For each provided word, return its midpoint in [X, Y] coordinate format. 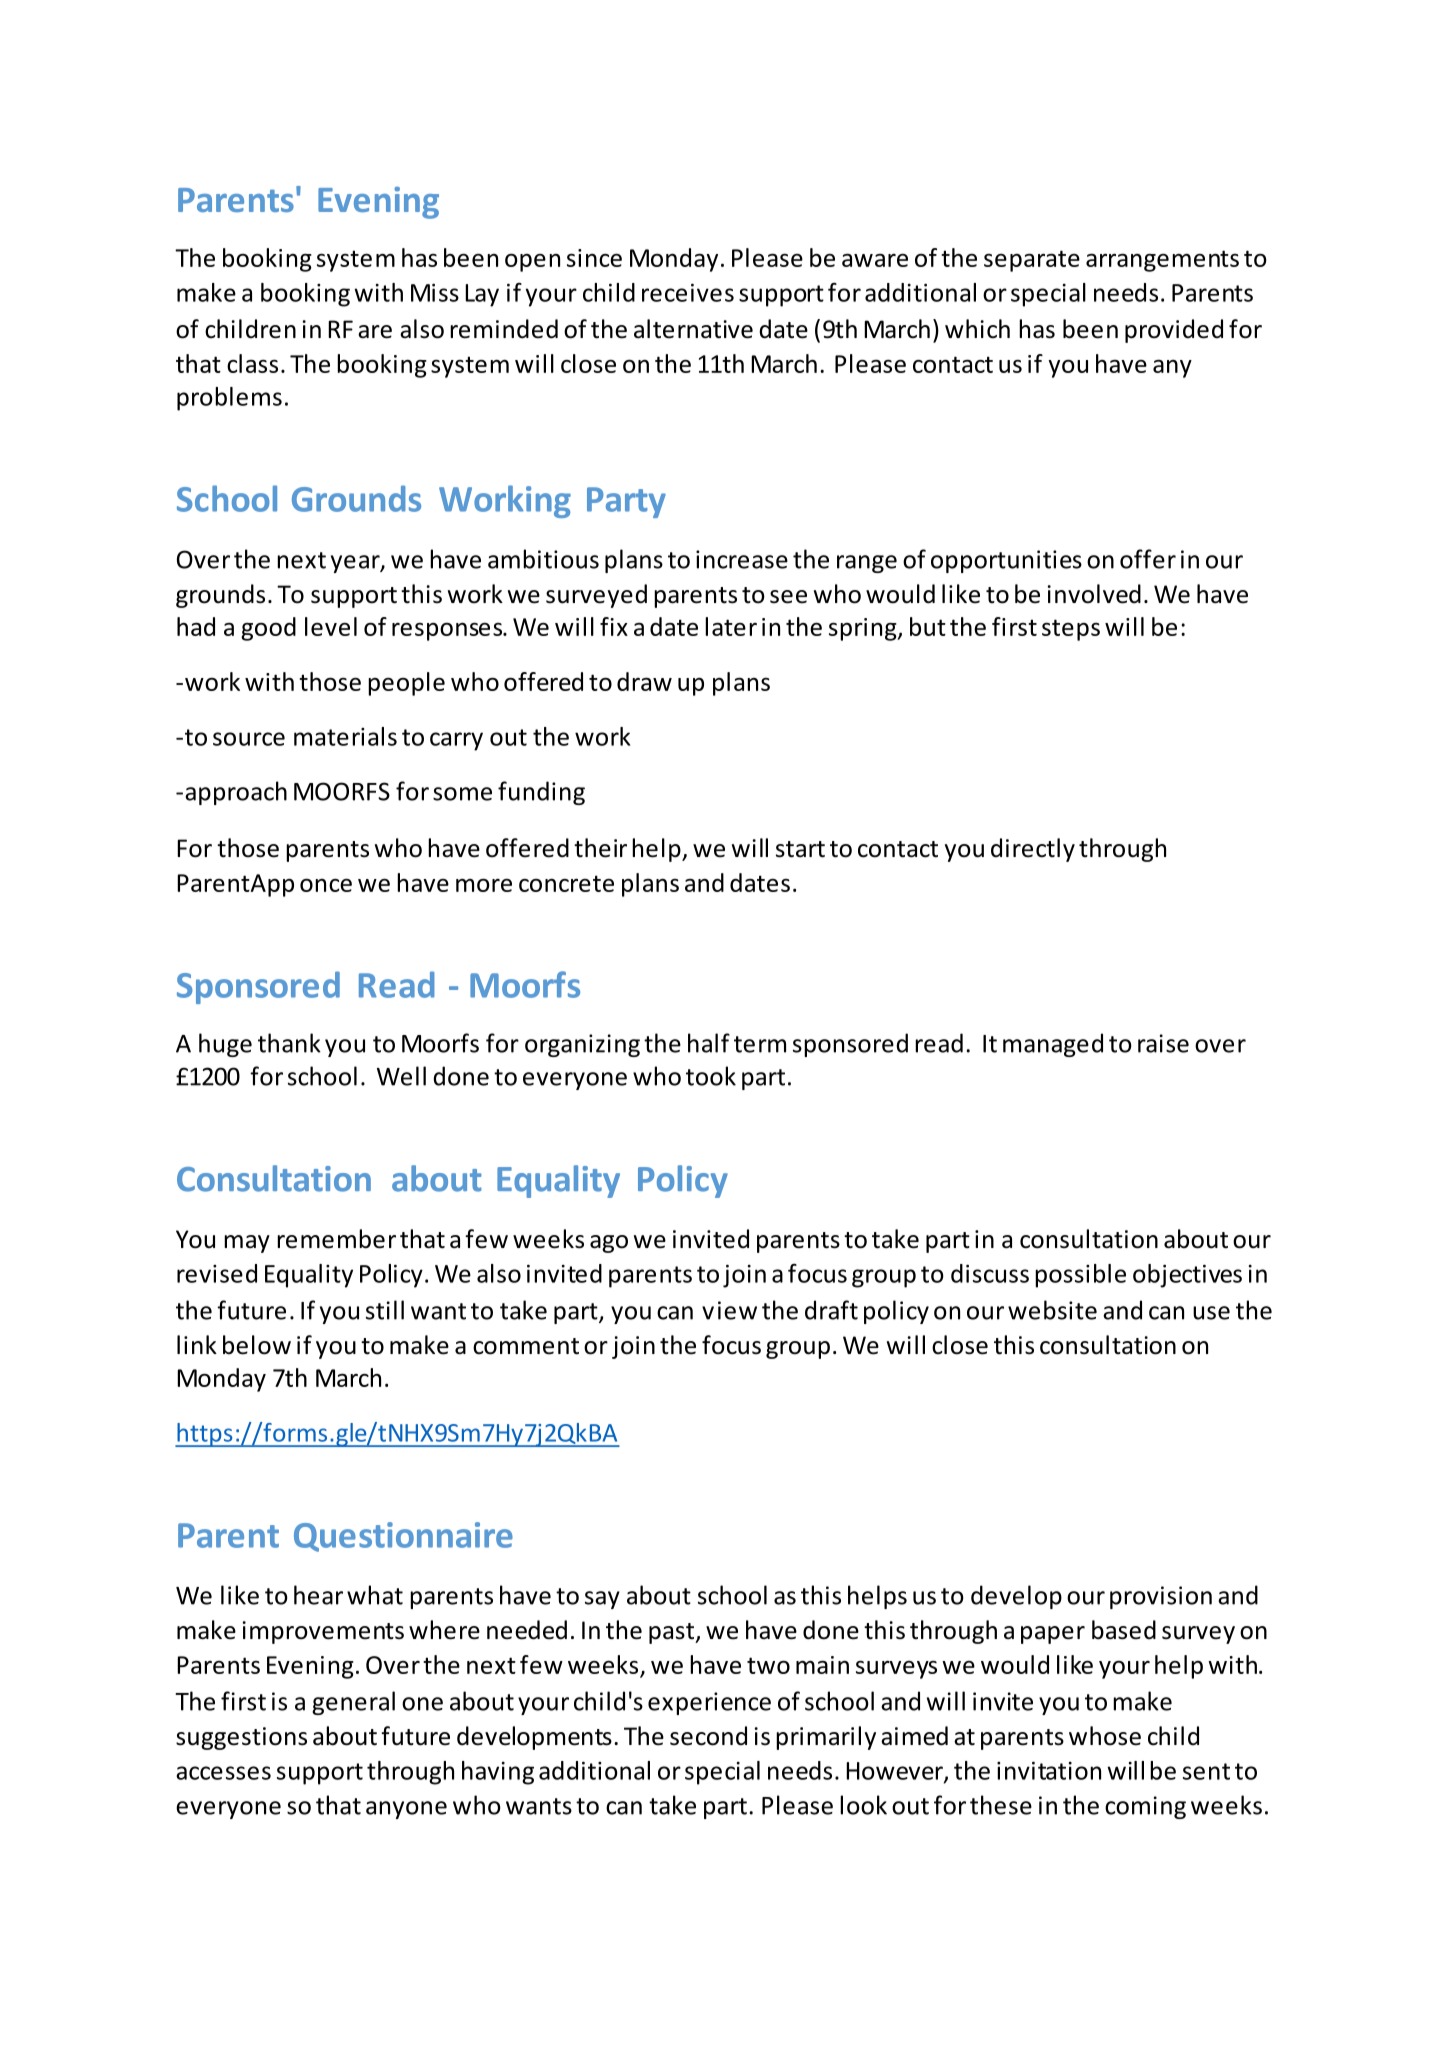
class [252, 363]
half [709, 1043]
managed [1053, 1045]
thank [289, 1043]
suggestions [241, 1738]
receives [688, 292]
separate [1032, 261]
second [708, 1736]
